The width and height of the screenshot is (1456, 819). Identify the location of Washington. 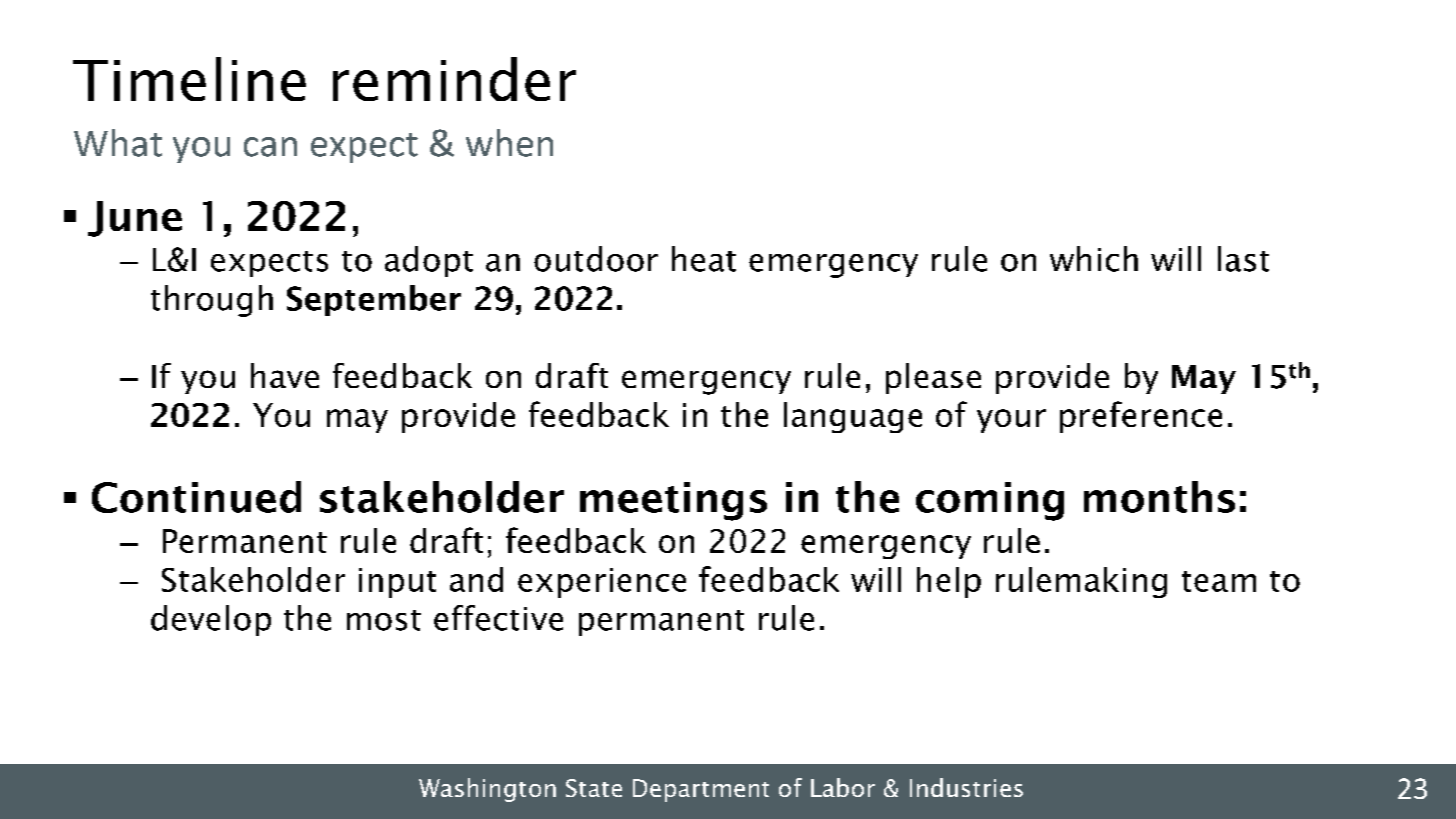
(487, 790).
